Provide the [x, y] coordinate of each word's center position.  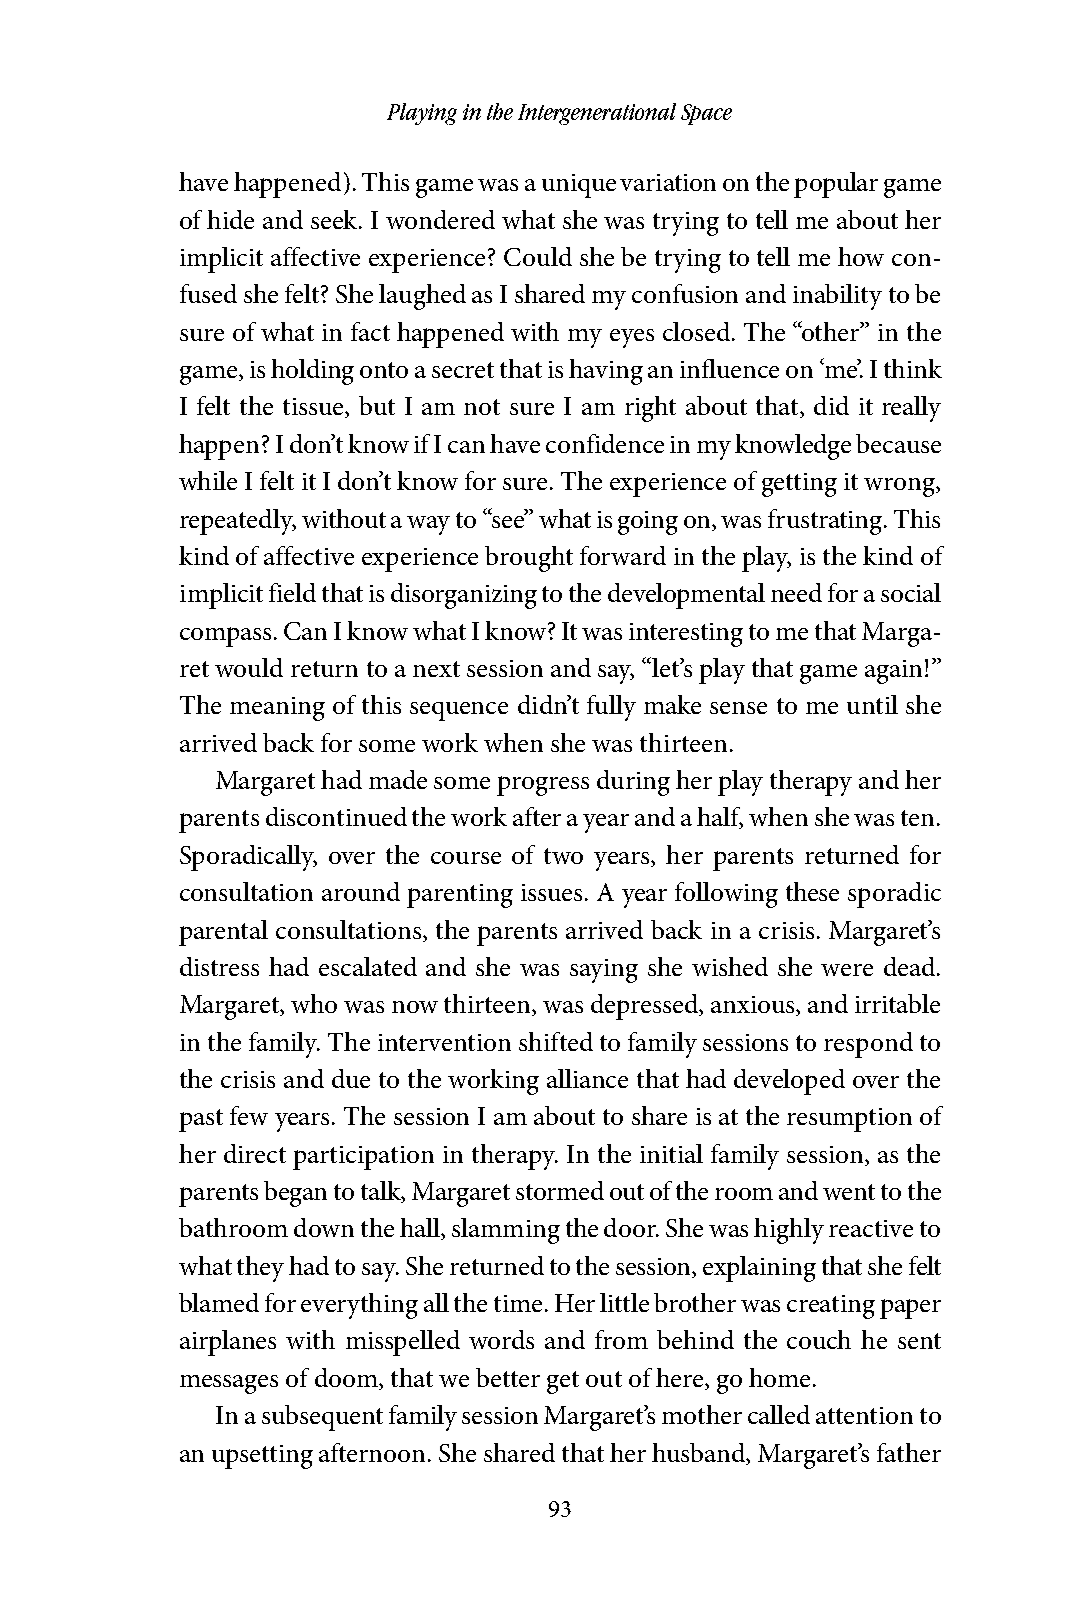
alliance [587, 1078]
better [508, 1377]
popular [836, 185]
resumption [849, 1120]
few [249, 1115]
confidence [605, 443]
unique [579, 186]
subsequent [322, 1418]
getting [799, 485]
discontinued [336, 816]
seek [336, 219]
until [872, 704]
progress [543, 786]
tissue [314, 408]
